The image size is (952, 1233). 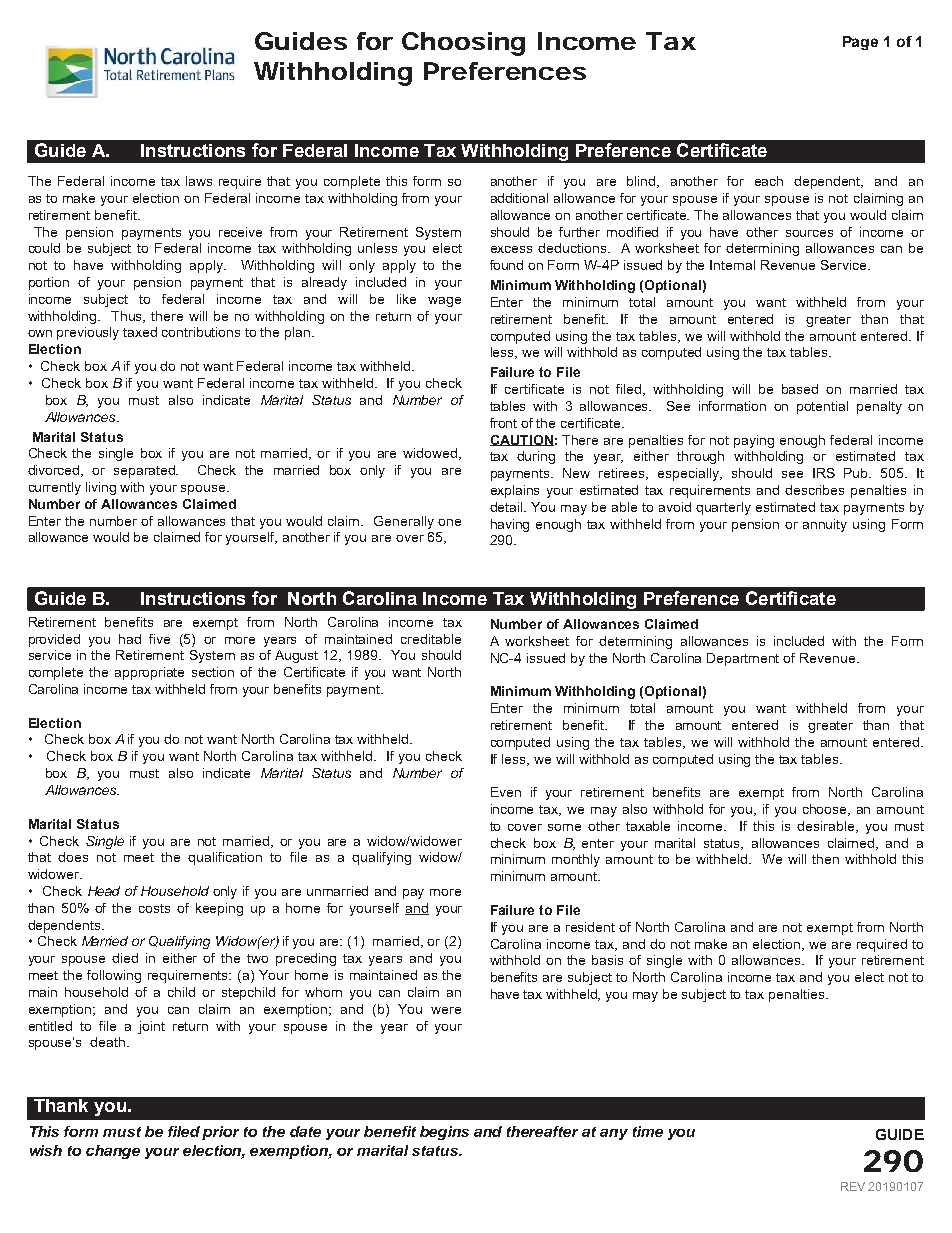 What do you see at coordinates (564, 827) in the screenshot?
I see `some` at bounding box center [564, 827].
